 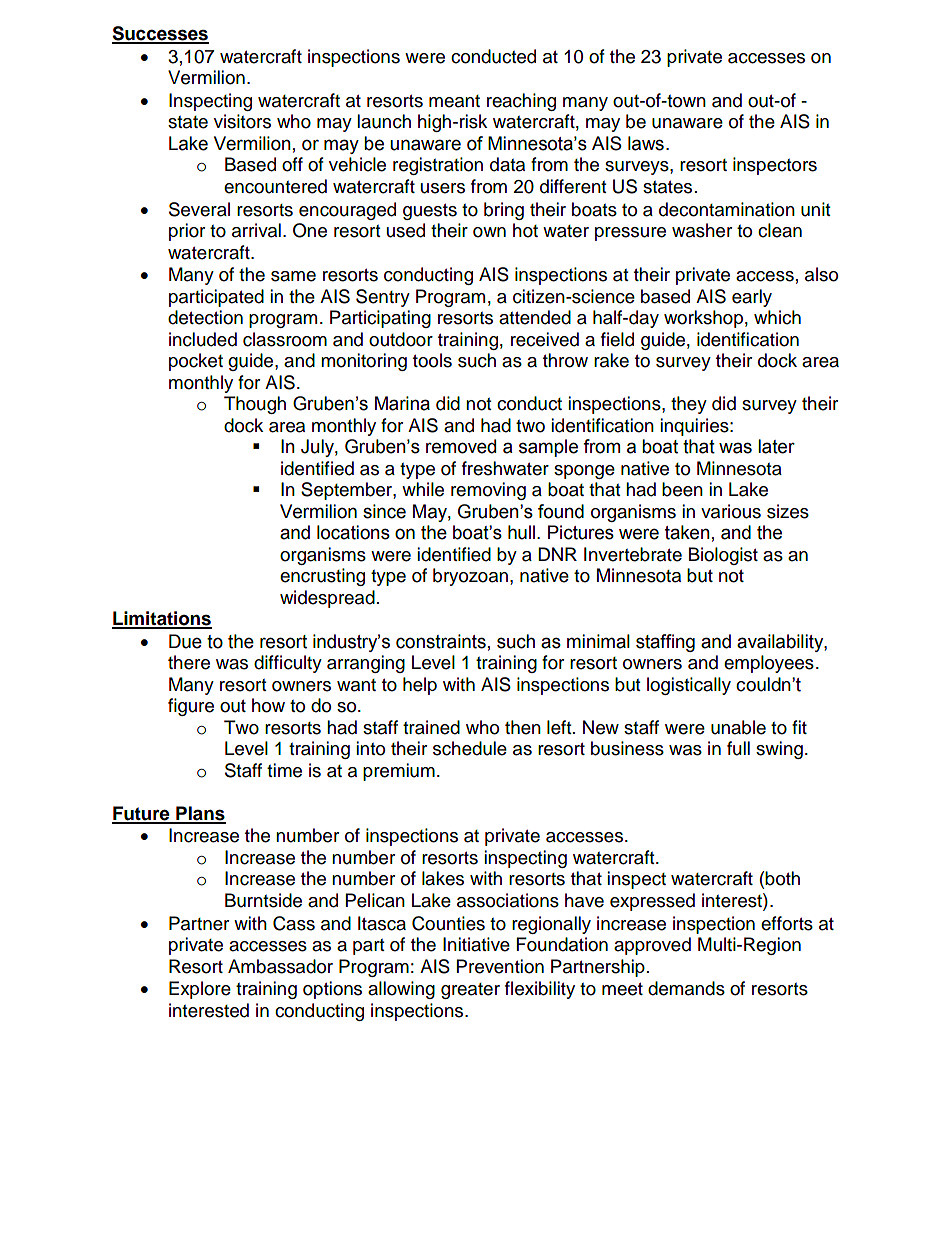 I want to click on laws, so click(x=646, y=143).
